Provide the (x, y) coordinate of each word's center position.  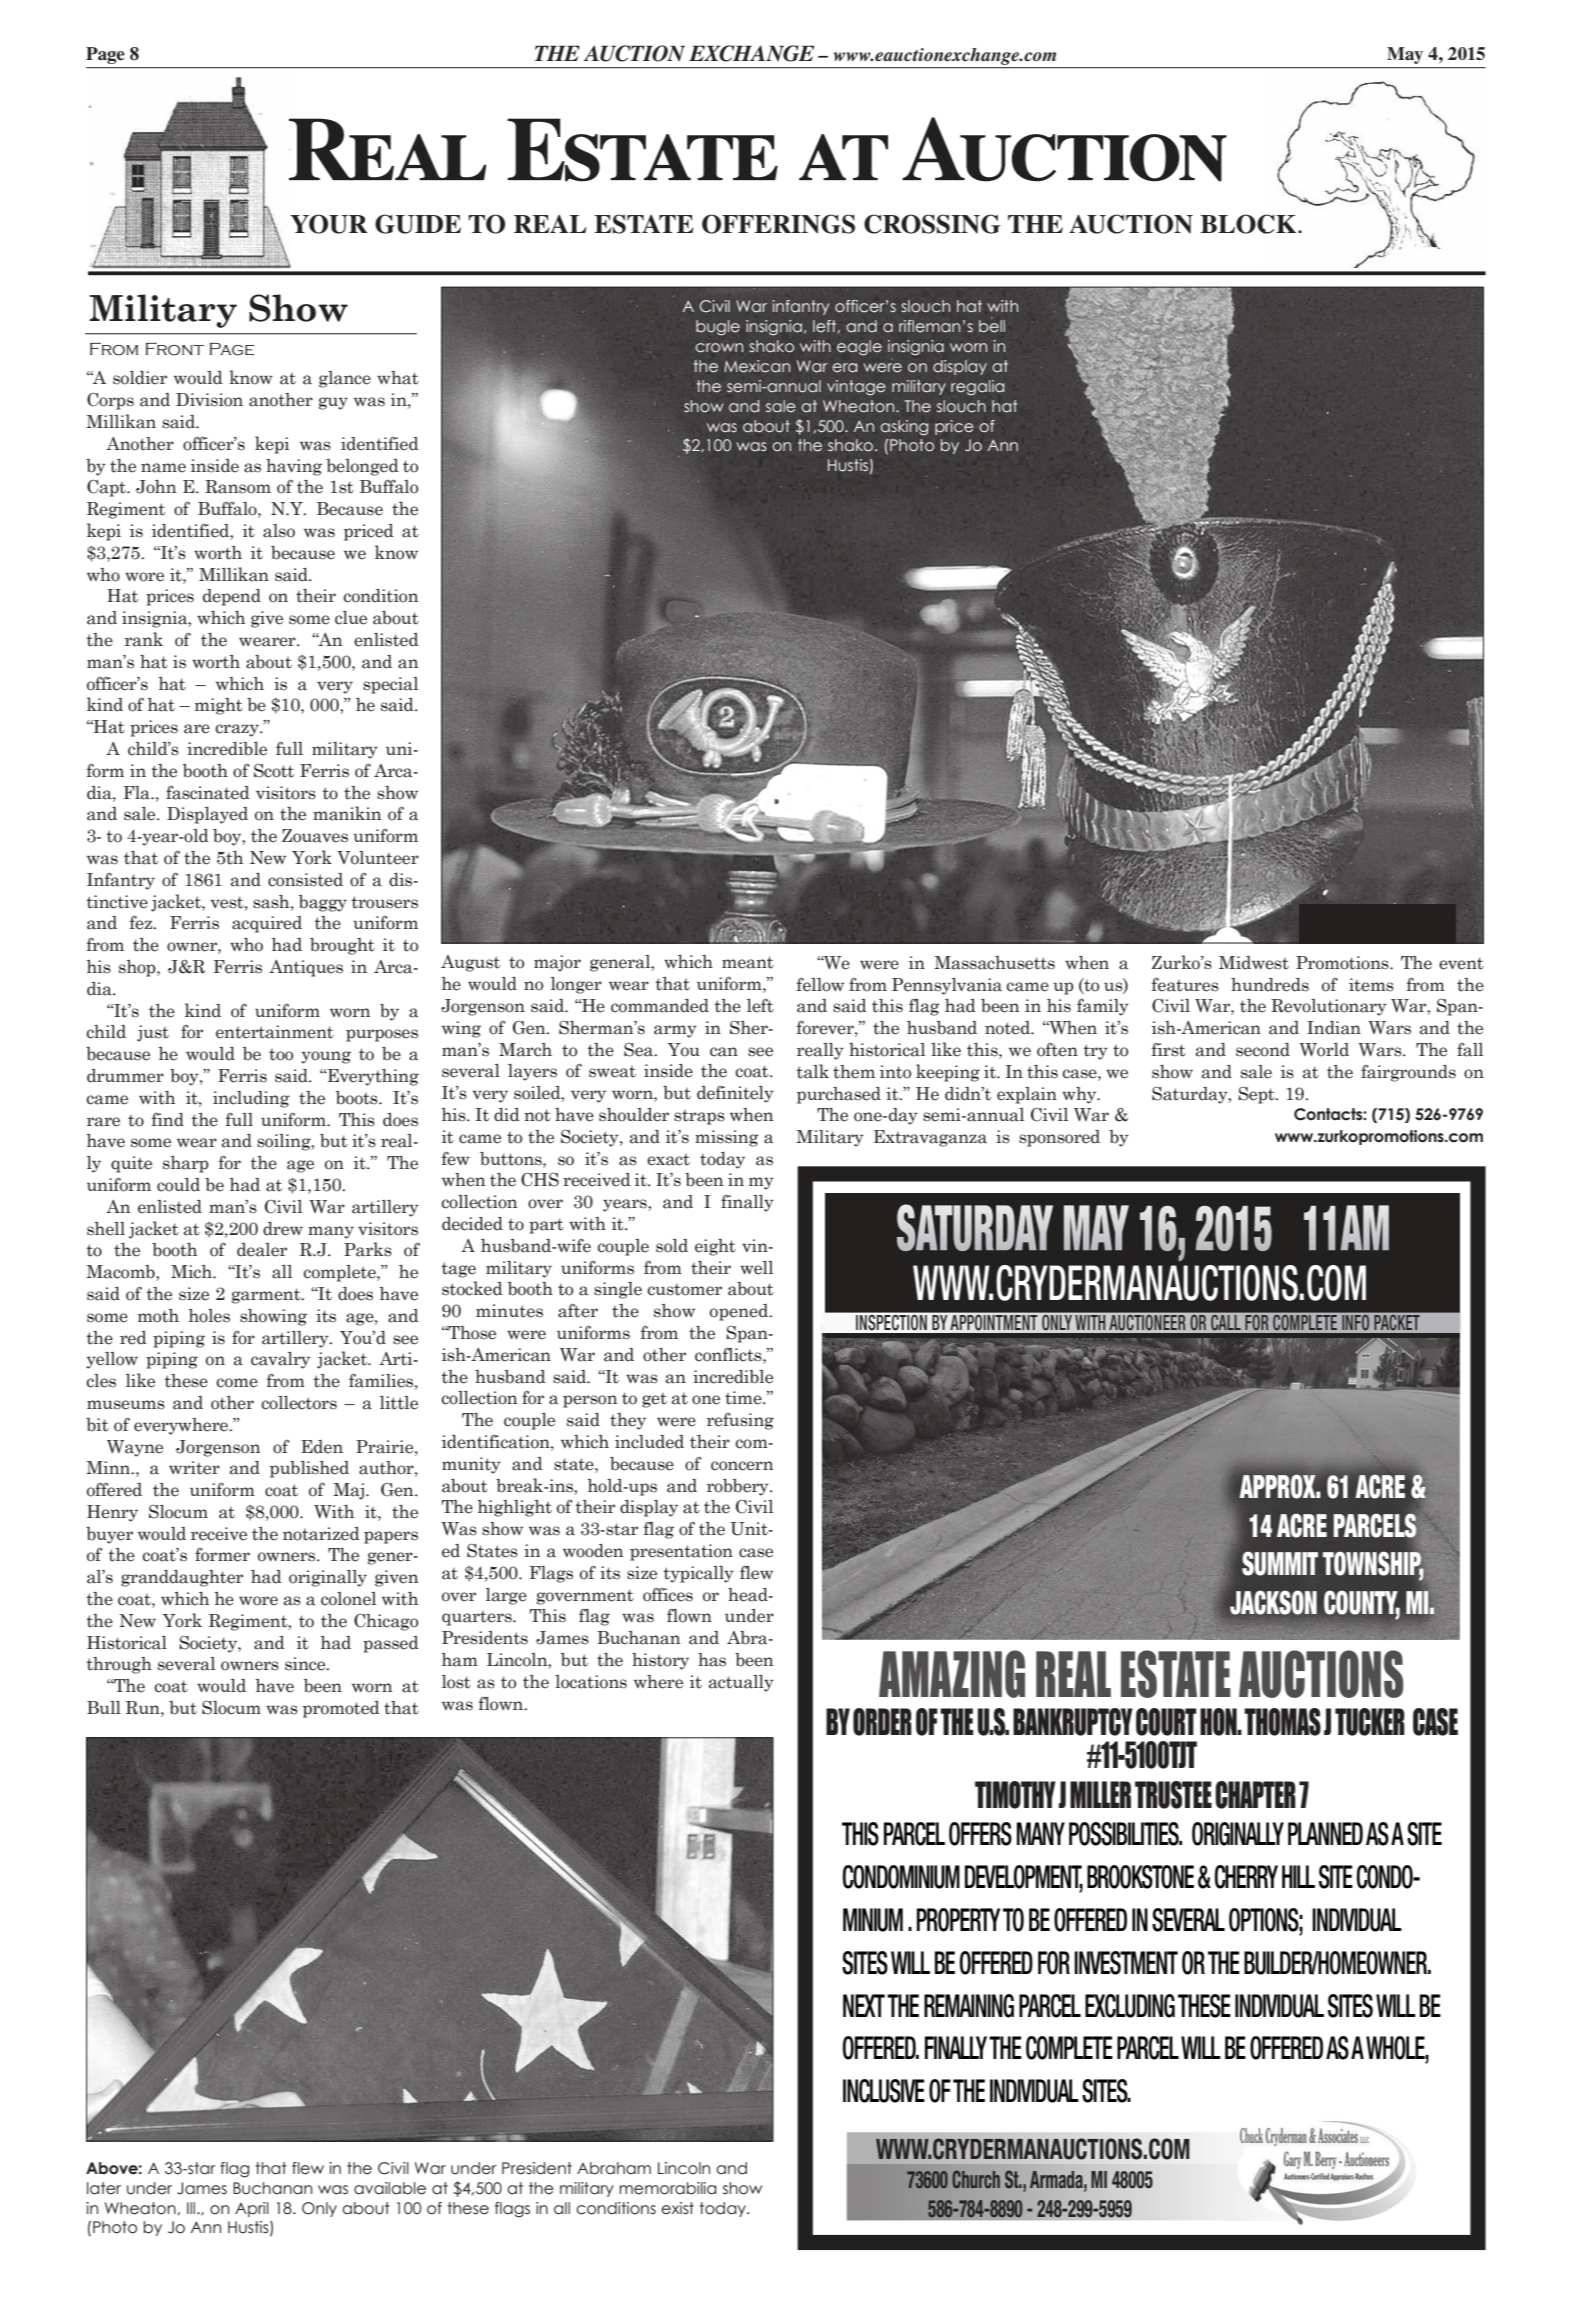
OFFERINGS (778, 224)
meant (748, 962)
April (252, 2209)
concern (742, 1466)
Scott (274, 771)
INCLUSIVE (884, 2091)
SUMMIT (1280, 1563)
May (1405, 55)
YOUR (329, 224)
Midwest (1254, 963)
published (309, 1469)
